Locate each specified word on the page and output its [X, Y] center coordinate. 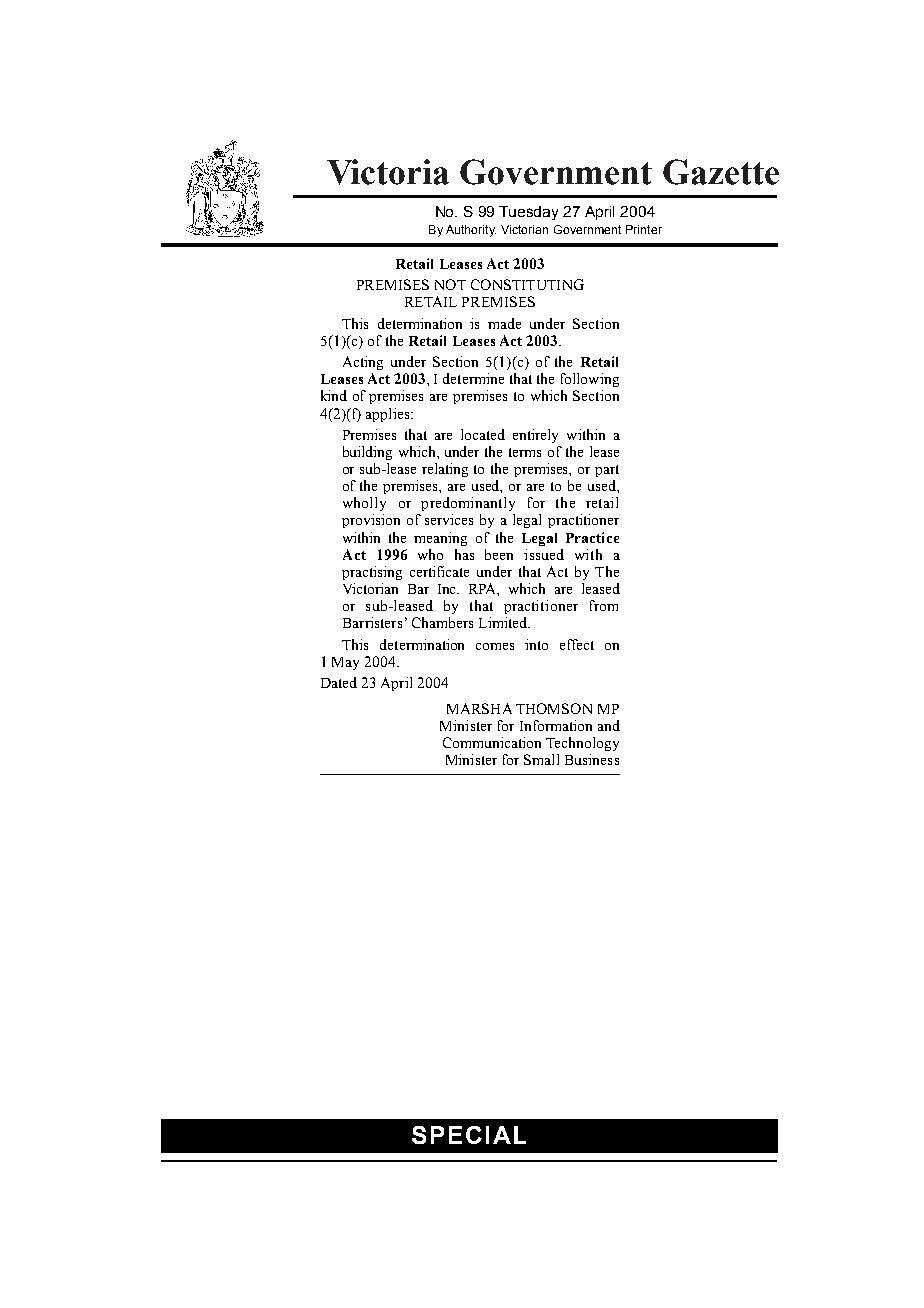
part [607, 471]
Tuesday [528, 213]
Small [541, 759]
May [345, 663]
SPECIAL [469, 1135]
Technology [582, 744]
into [536, 644]
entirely [535, 436]
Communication [492, 742]
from [604, 605]
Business [592, 759]
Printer [644, 229]
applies [389, 415]
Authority [471, 231]
